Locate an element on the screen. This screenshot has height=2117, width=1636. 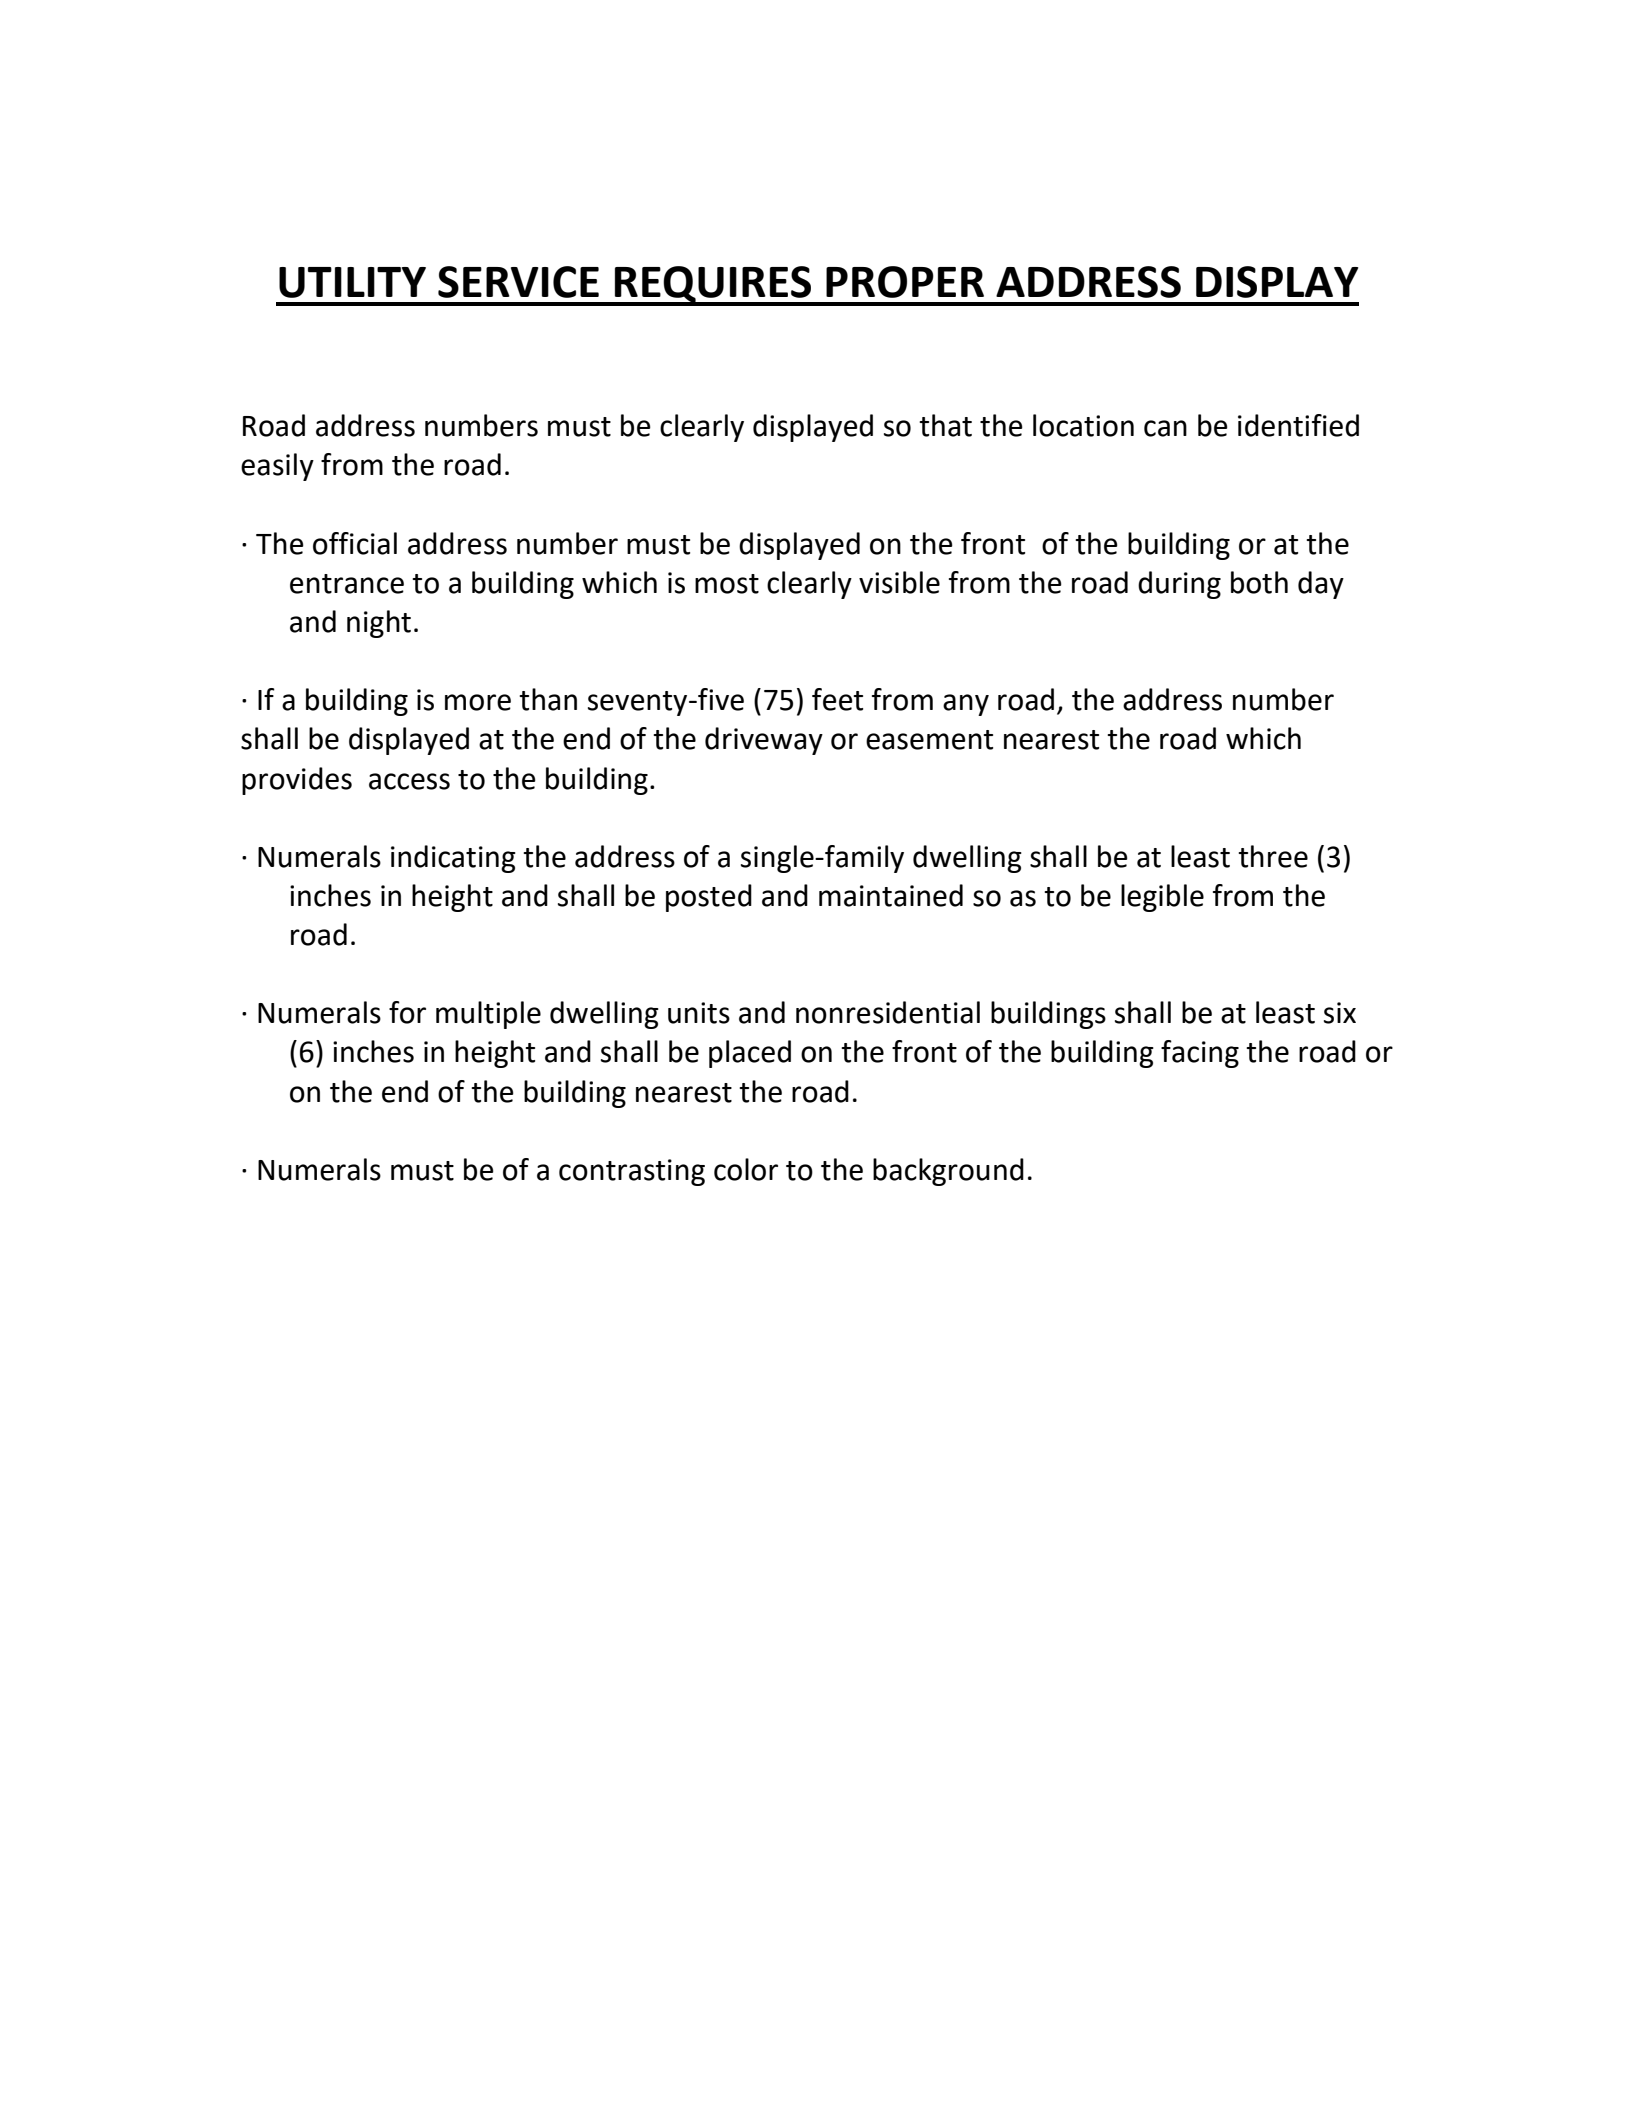
any is located at coordinates (966, 705).
